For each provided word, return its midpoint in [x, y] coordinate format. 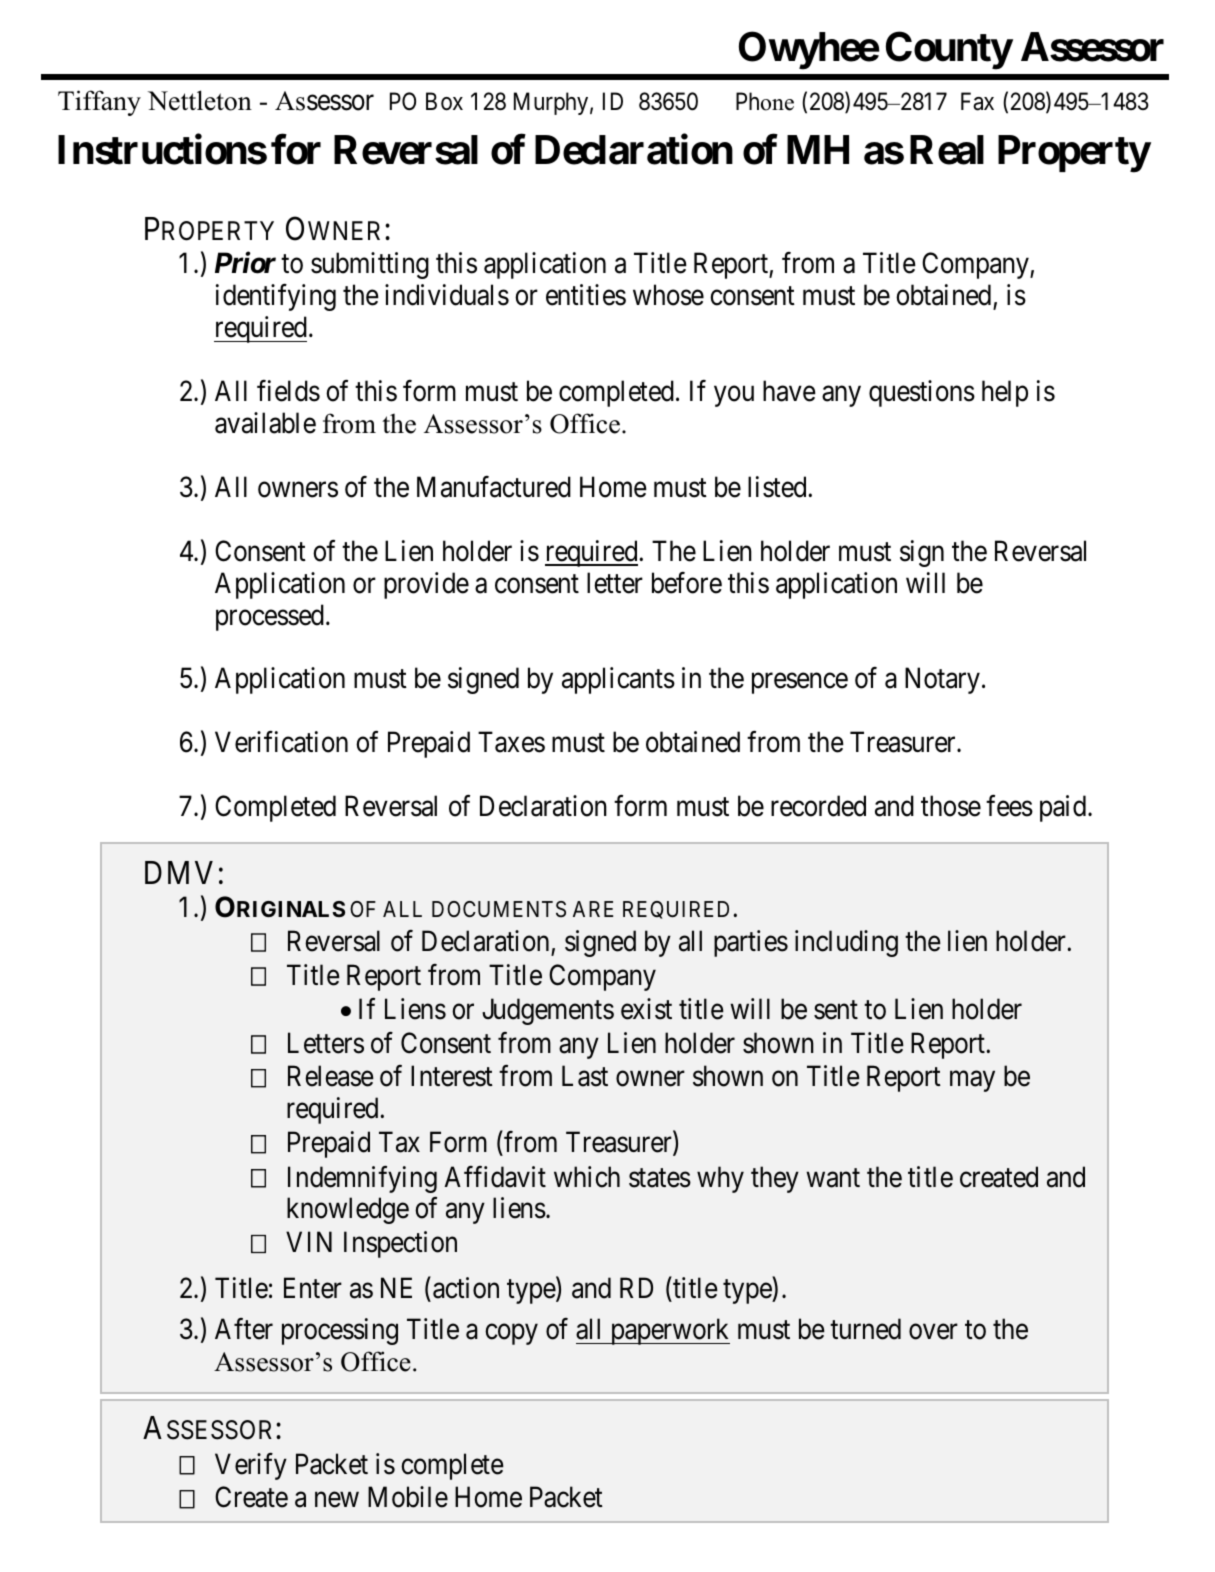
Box [444, 101]
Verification [281, 742]
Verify [251, 1466]
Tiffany [99, 103]
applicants [618, 680]
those [951, 806]
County [949, 50]
